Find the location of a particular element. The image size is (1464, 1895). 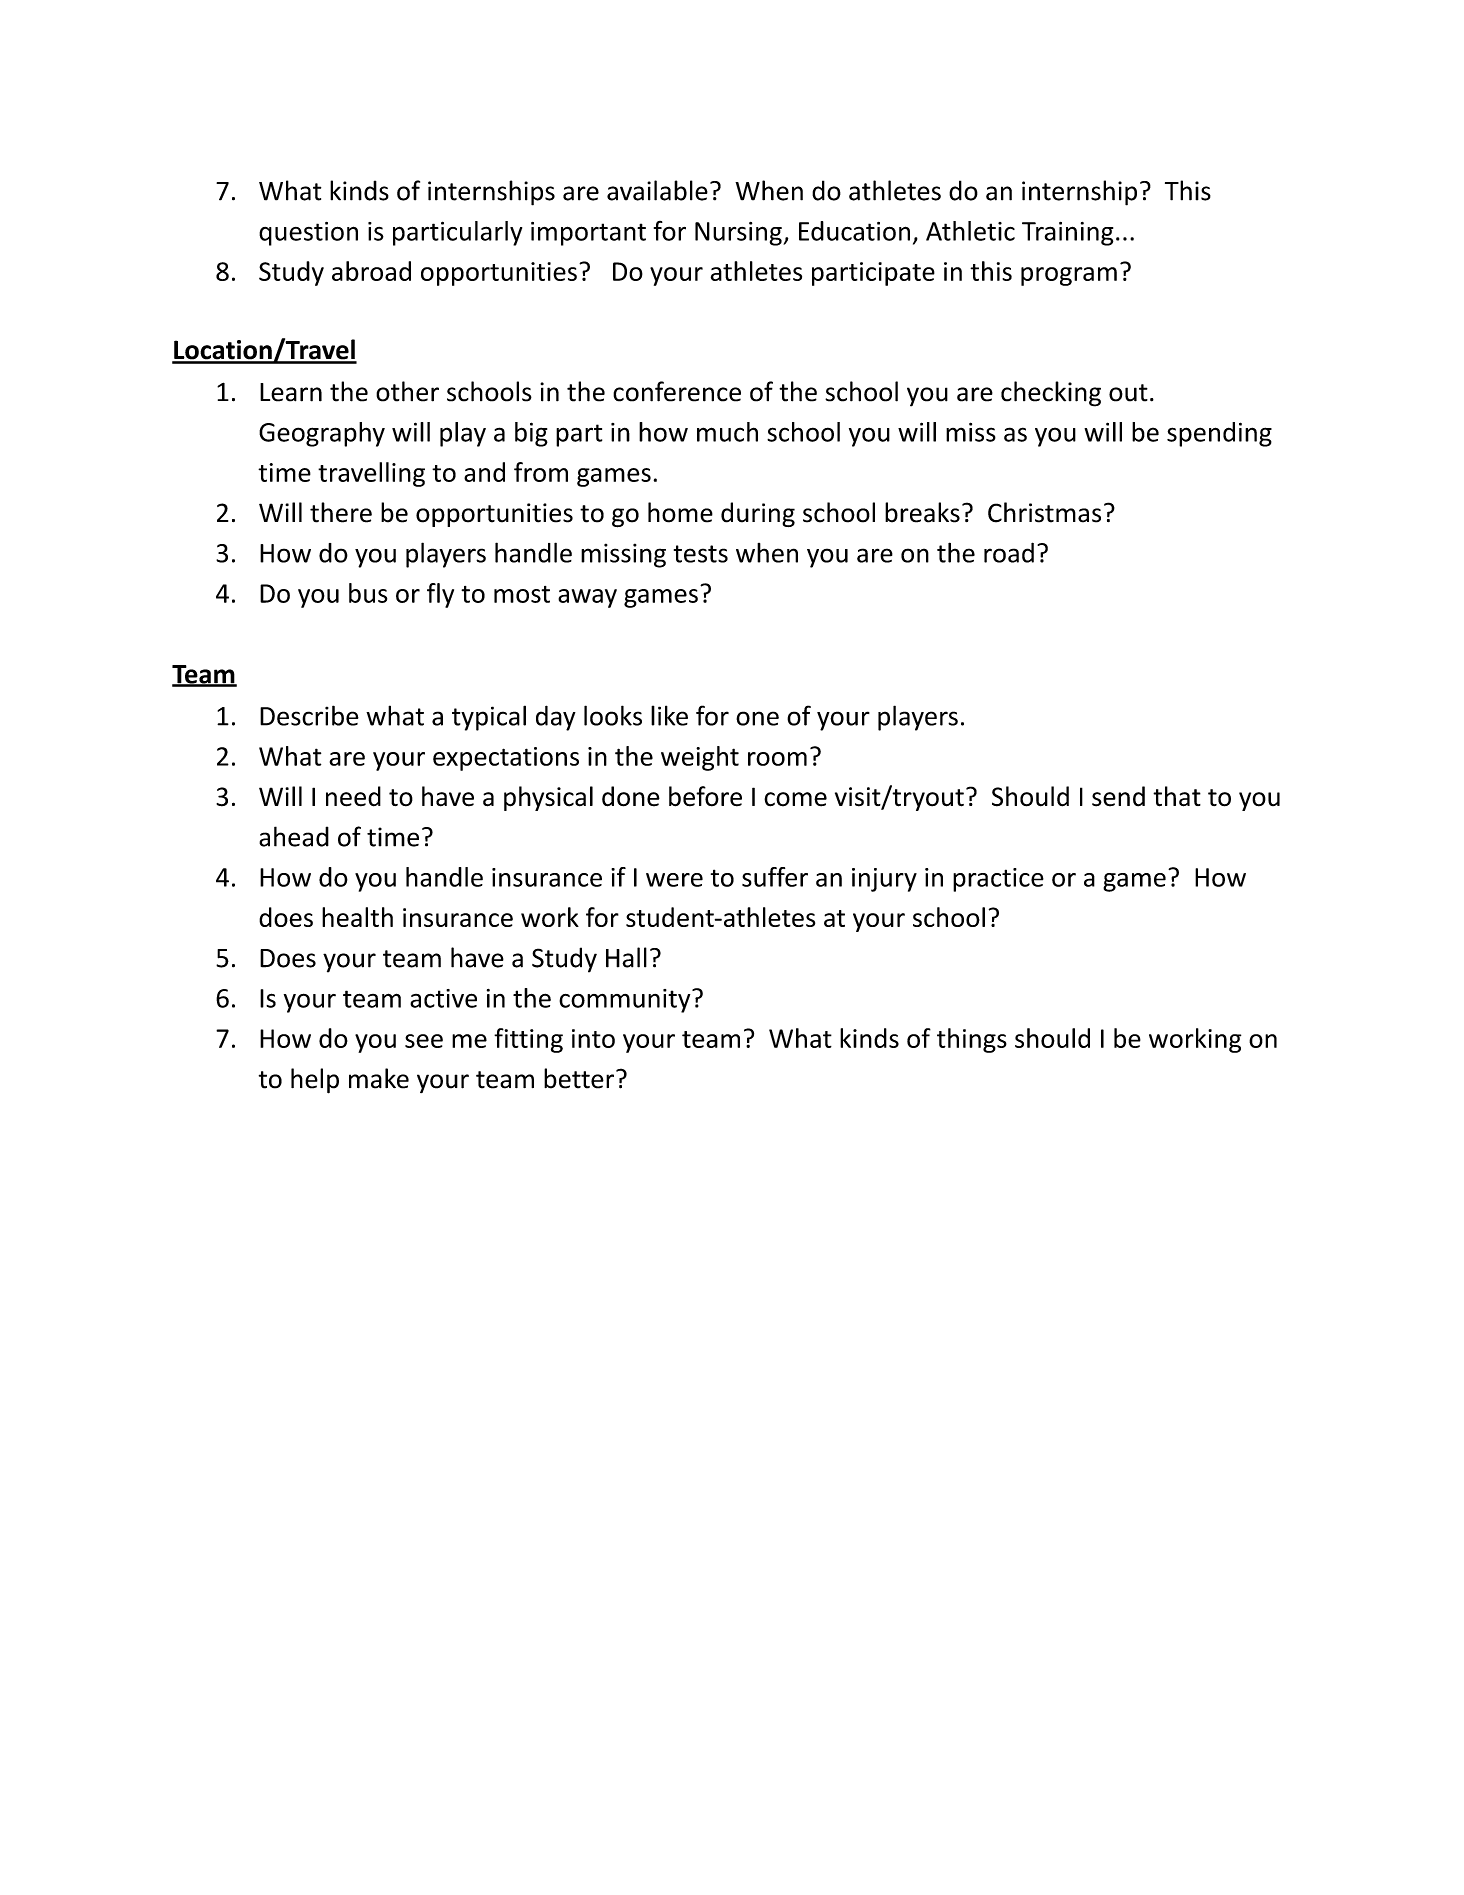

send is located at coordinates (1118, 796).
